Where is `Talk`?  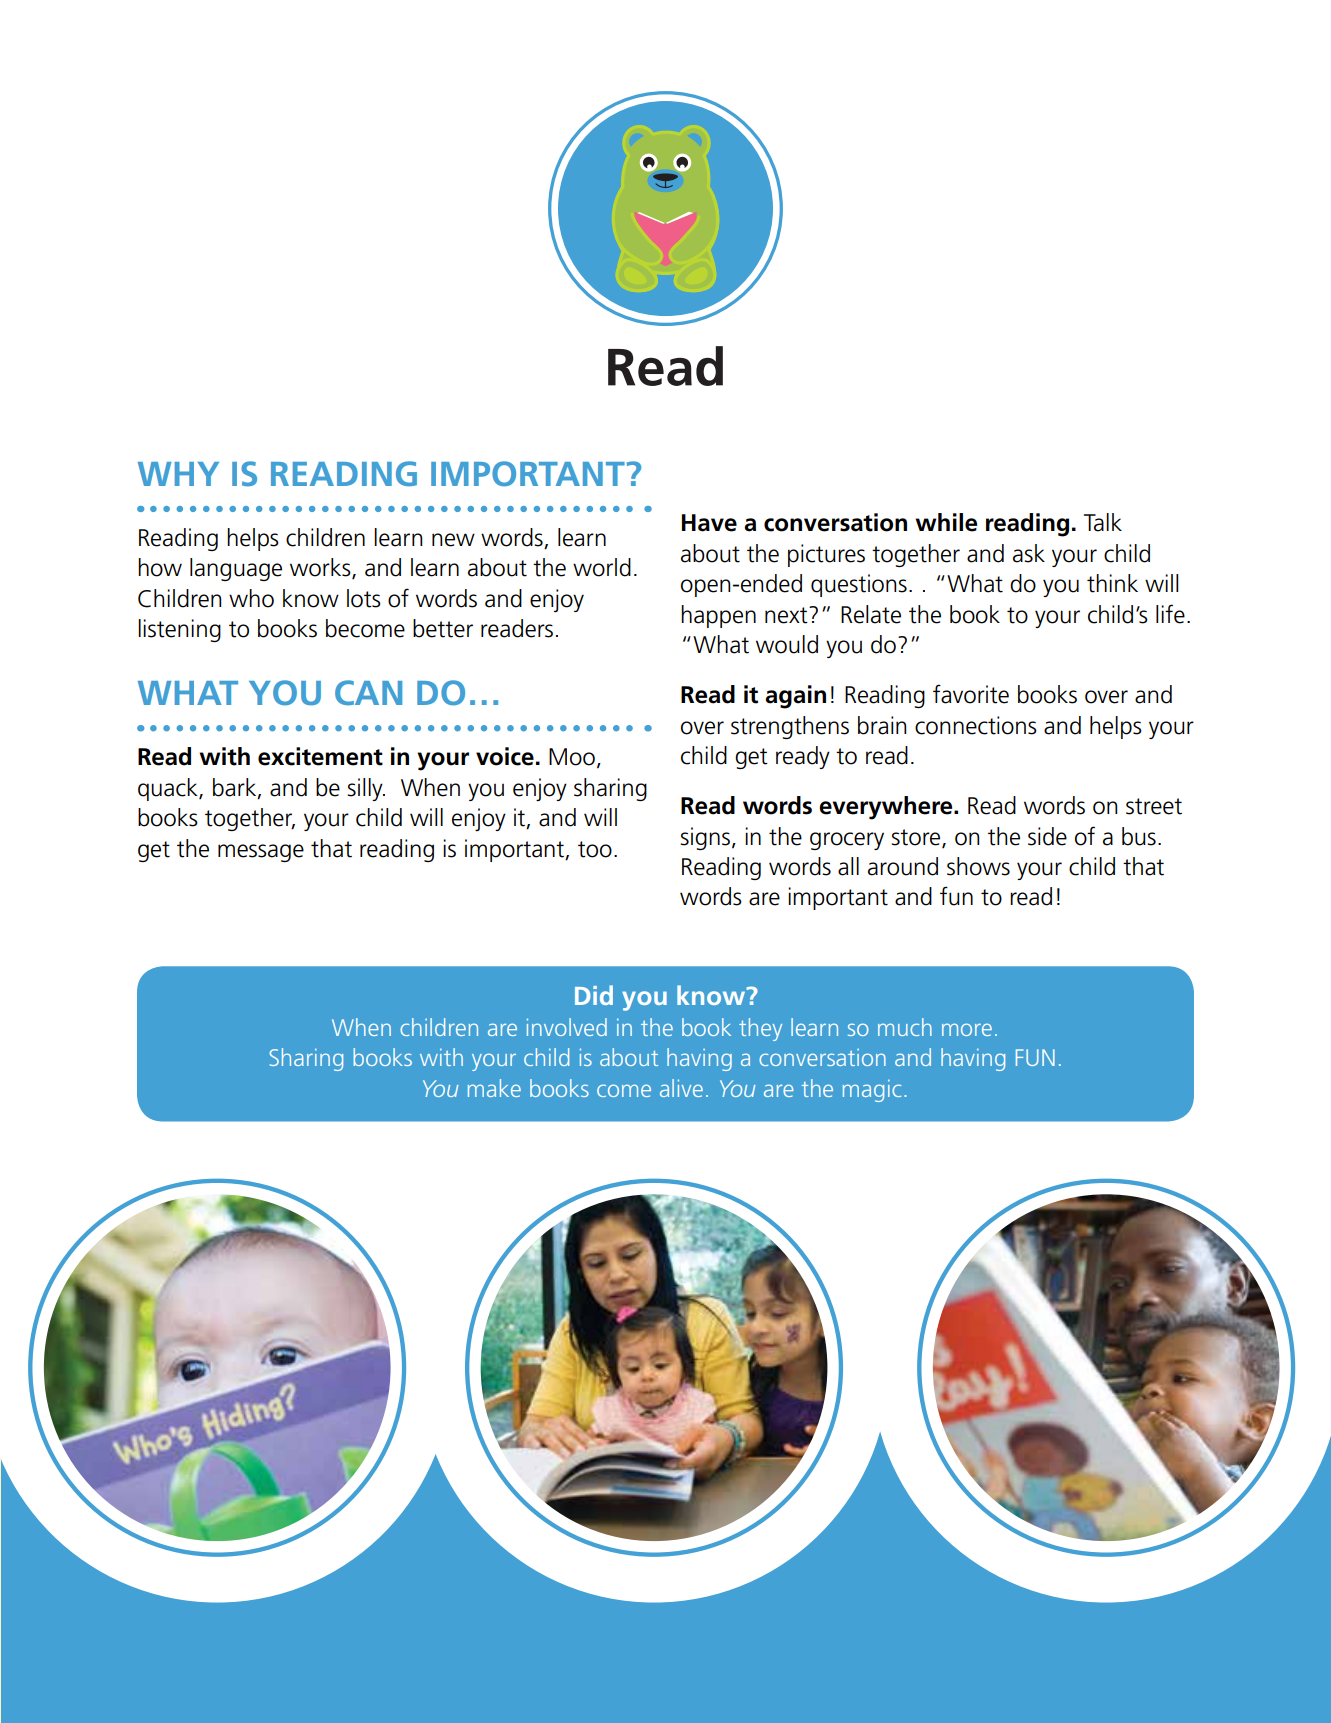
Talk is located at coordinates (1103, 522).
